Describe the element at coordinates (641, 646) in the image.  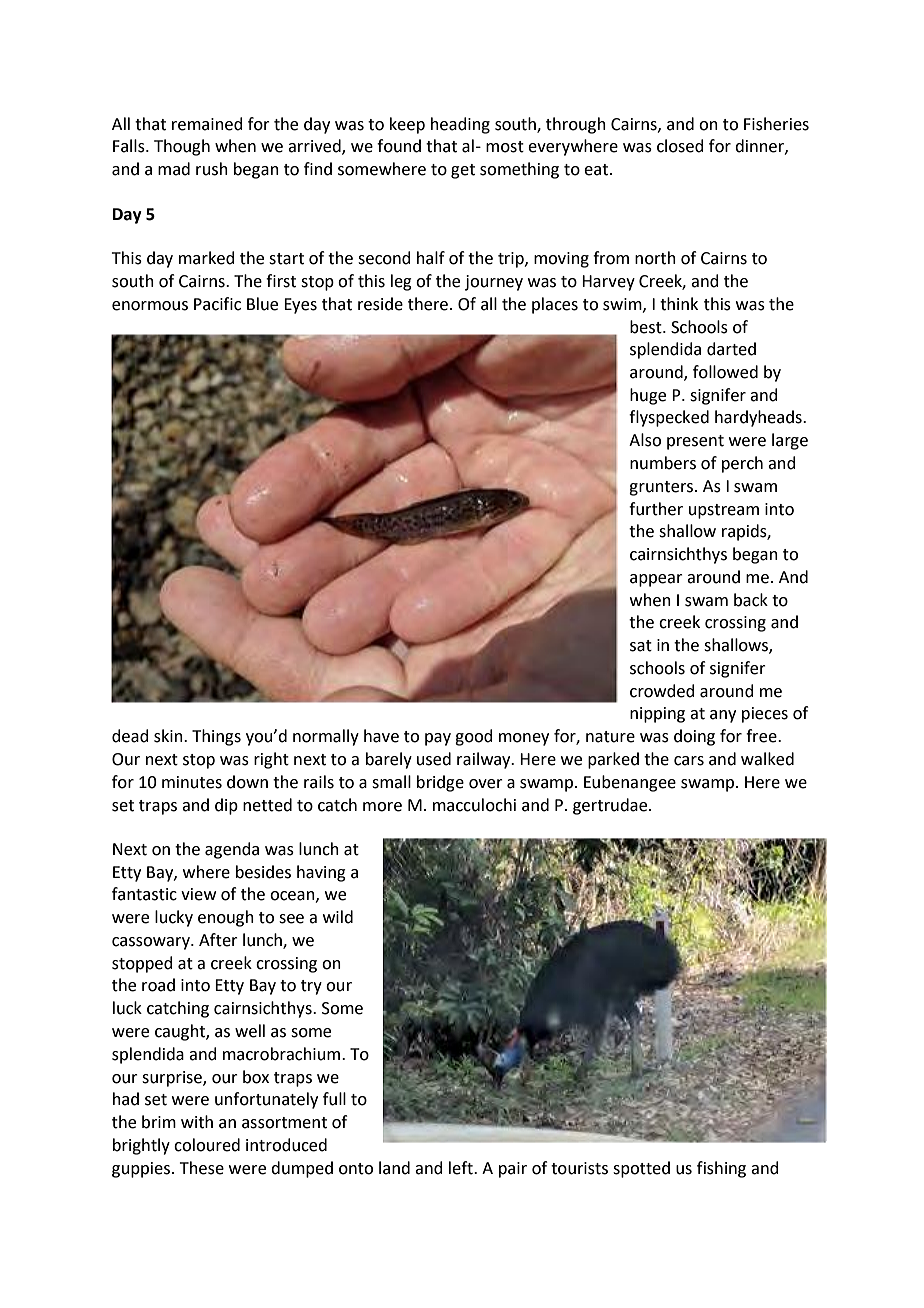
I see `sat` at that location.
